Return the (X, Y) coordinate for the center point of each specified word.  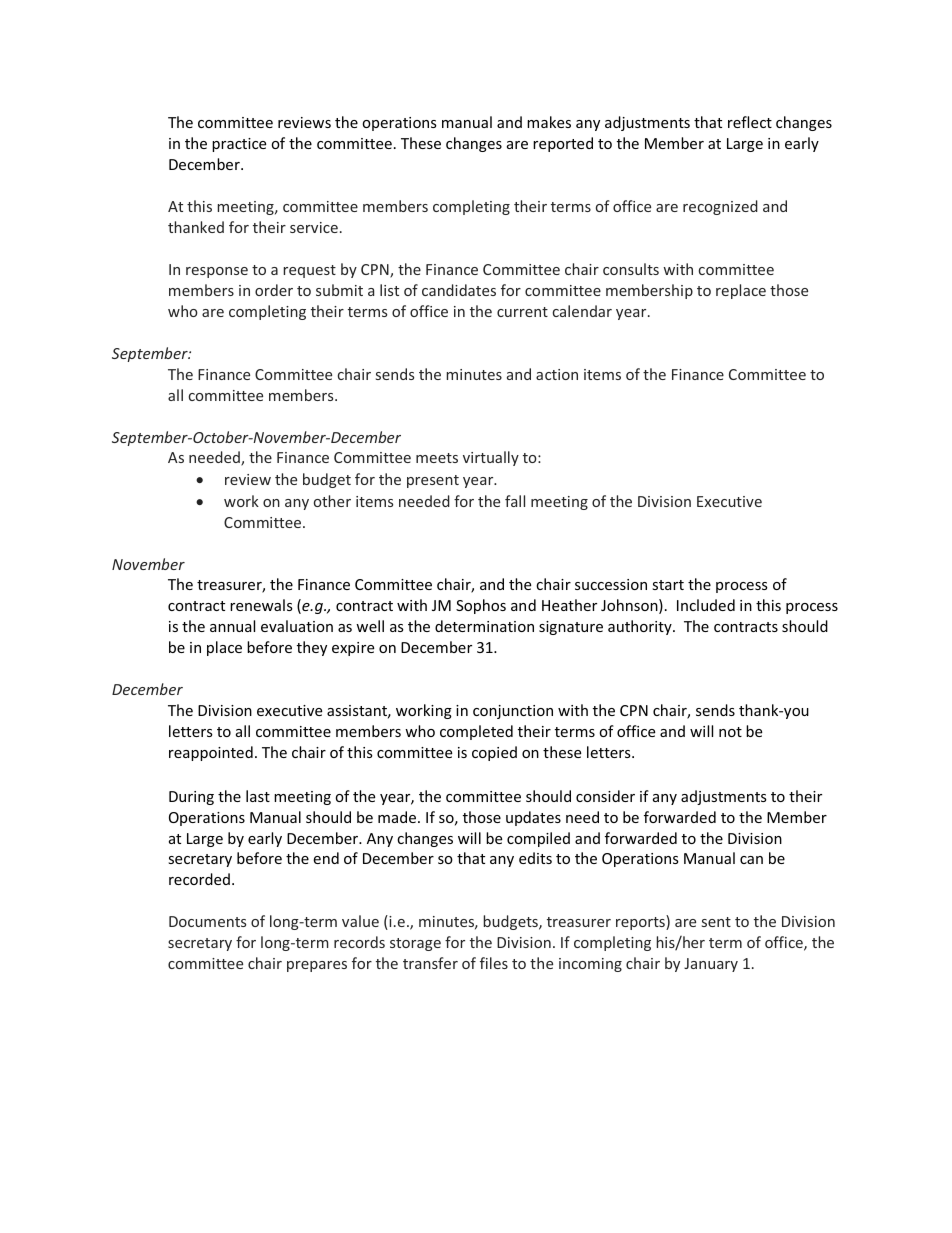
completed (476, 732)
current (522, 312)
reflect (750, 122)
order (274, 290)
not (730, 732)
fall (515, 501)
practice (239, 145)
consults (631, 269)
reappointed (211, 753)
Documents (207, 921)
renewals (261, 605)
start (668, 585)
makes (549, 122)
